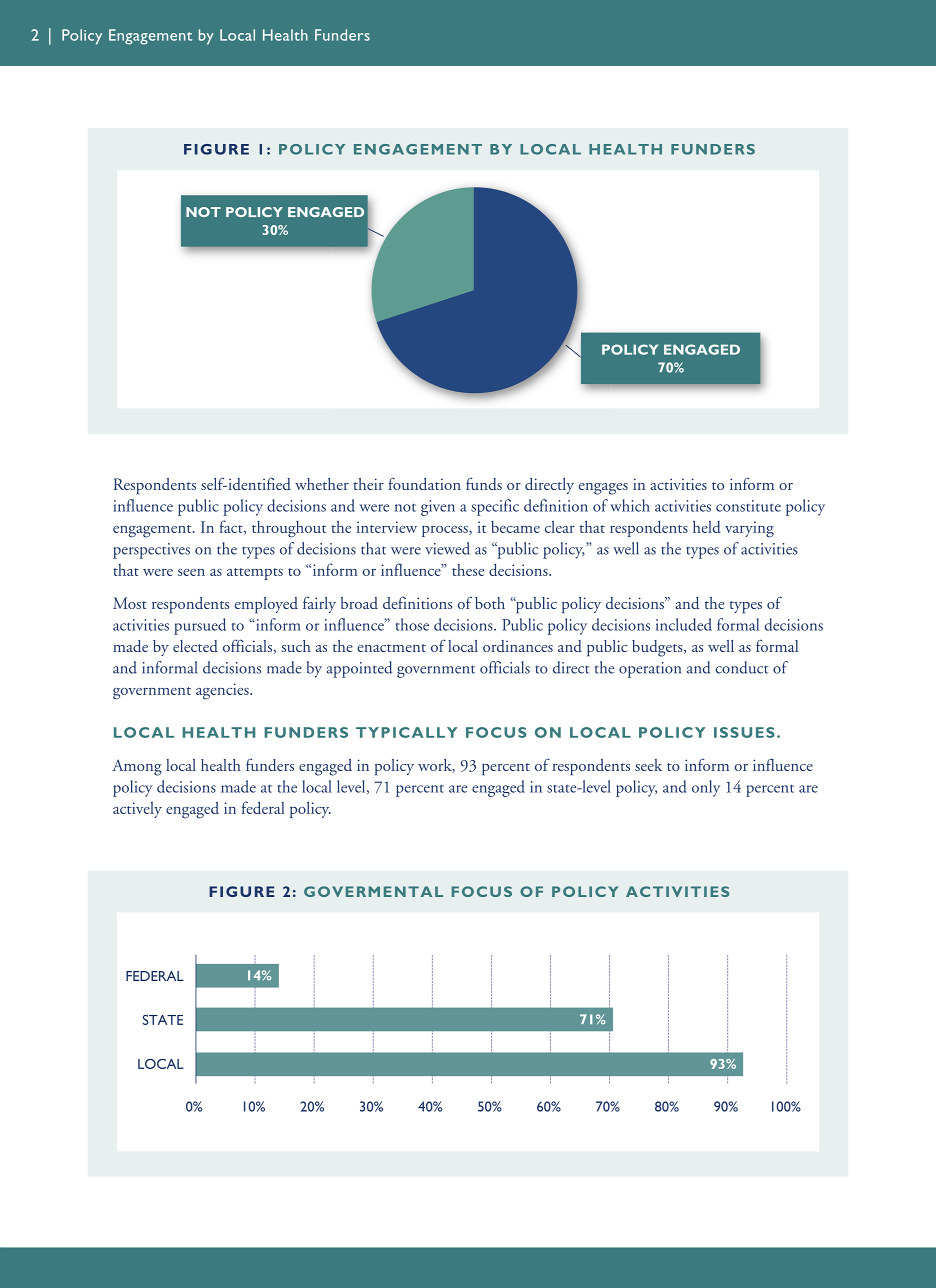  Describe the element at coordinates (195, 646) in the document. I see `elected` at that location.
